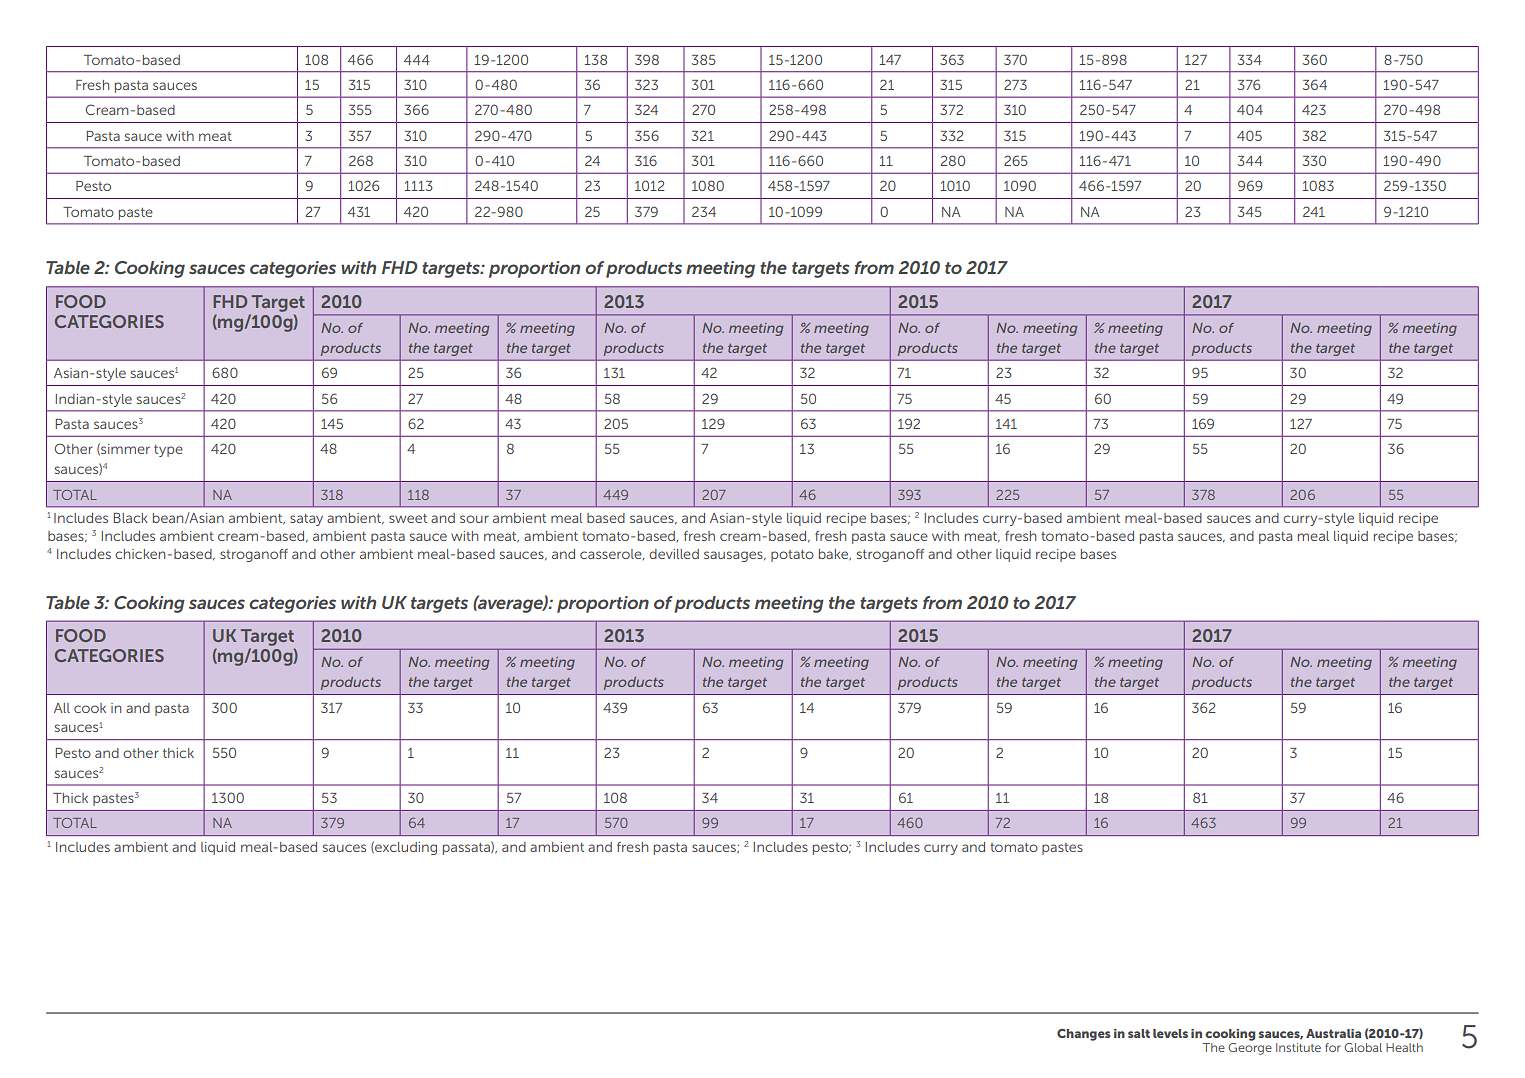 The image size is (1525, 1078). I want to click on salt, so click(1139, 1033).
